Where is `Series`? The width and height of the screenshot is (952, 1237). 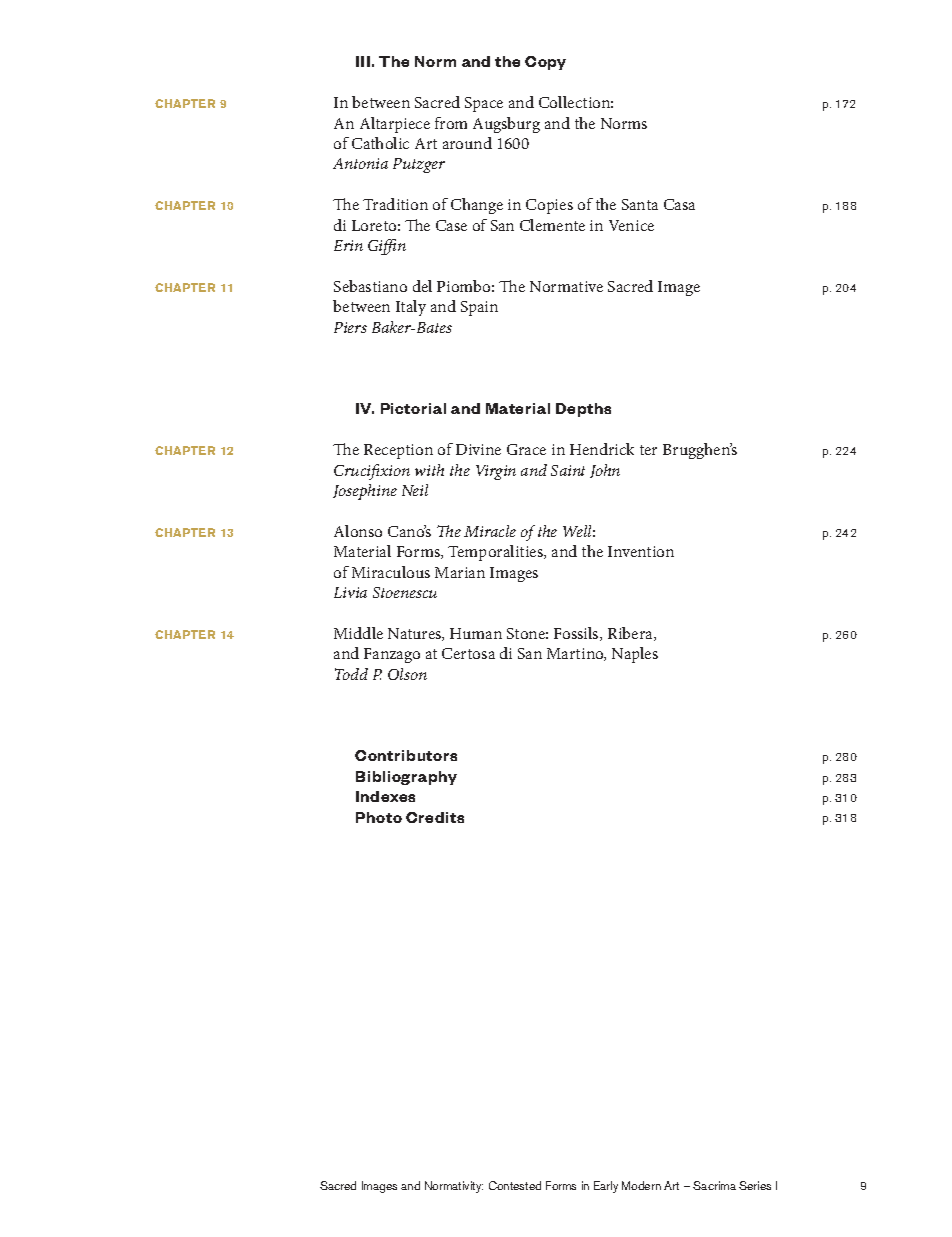
Series is located at coordinates (755, 1185).
